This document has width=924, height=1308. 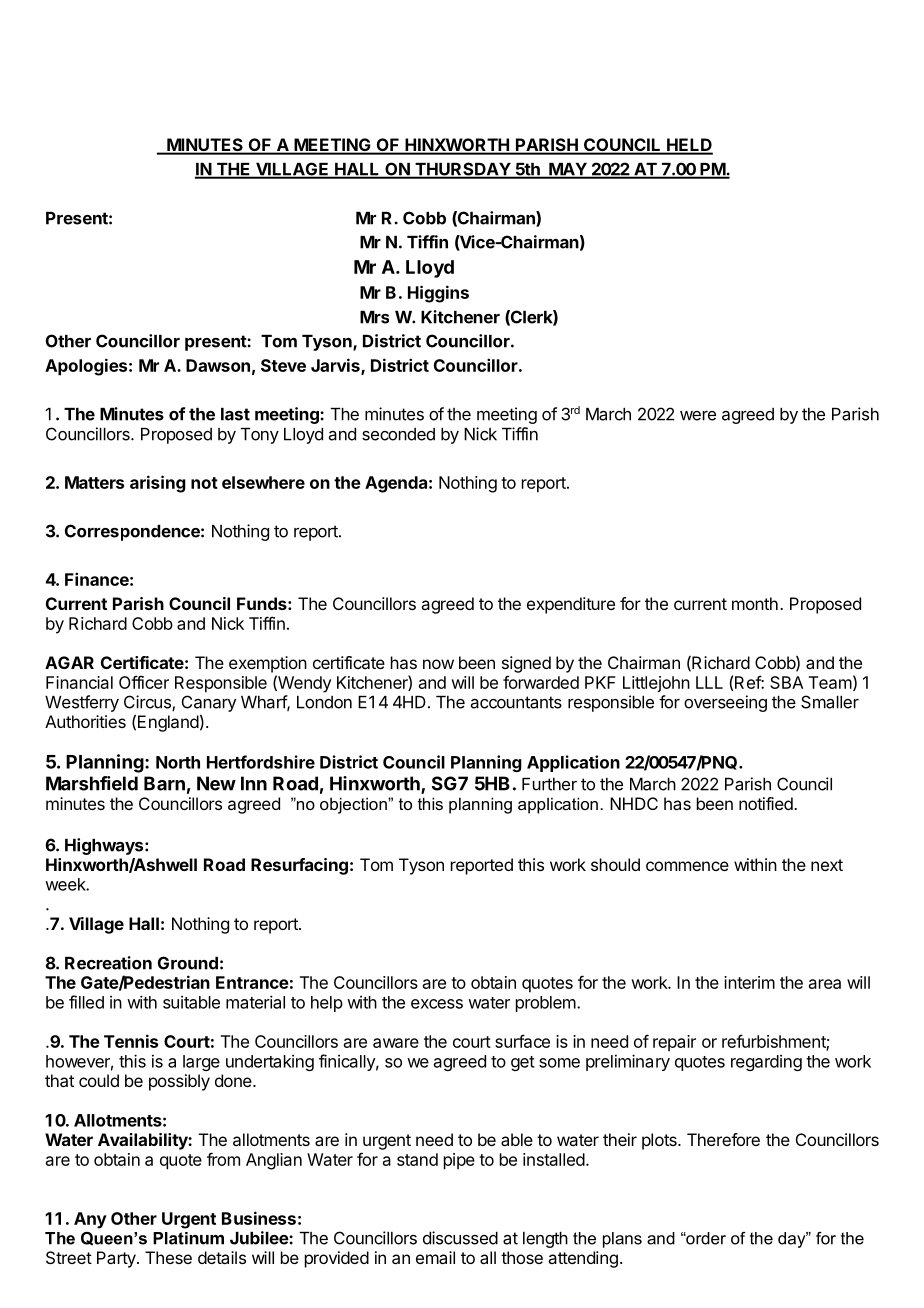 What do you see at coordinates (460, 1238) in the document?
I see `discussed` at bounding box center [460, 1238].
